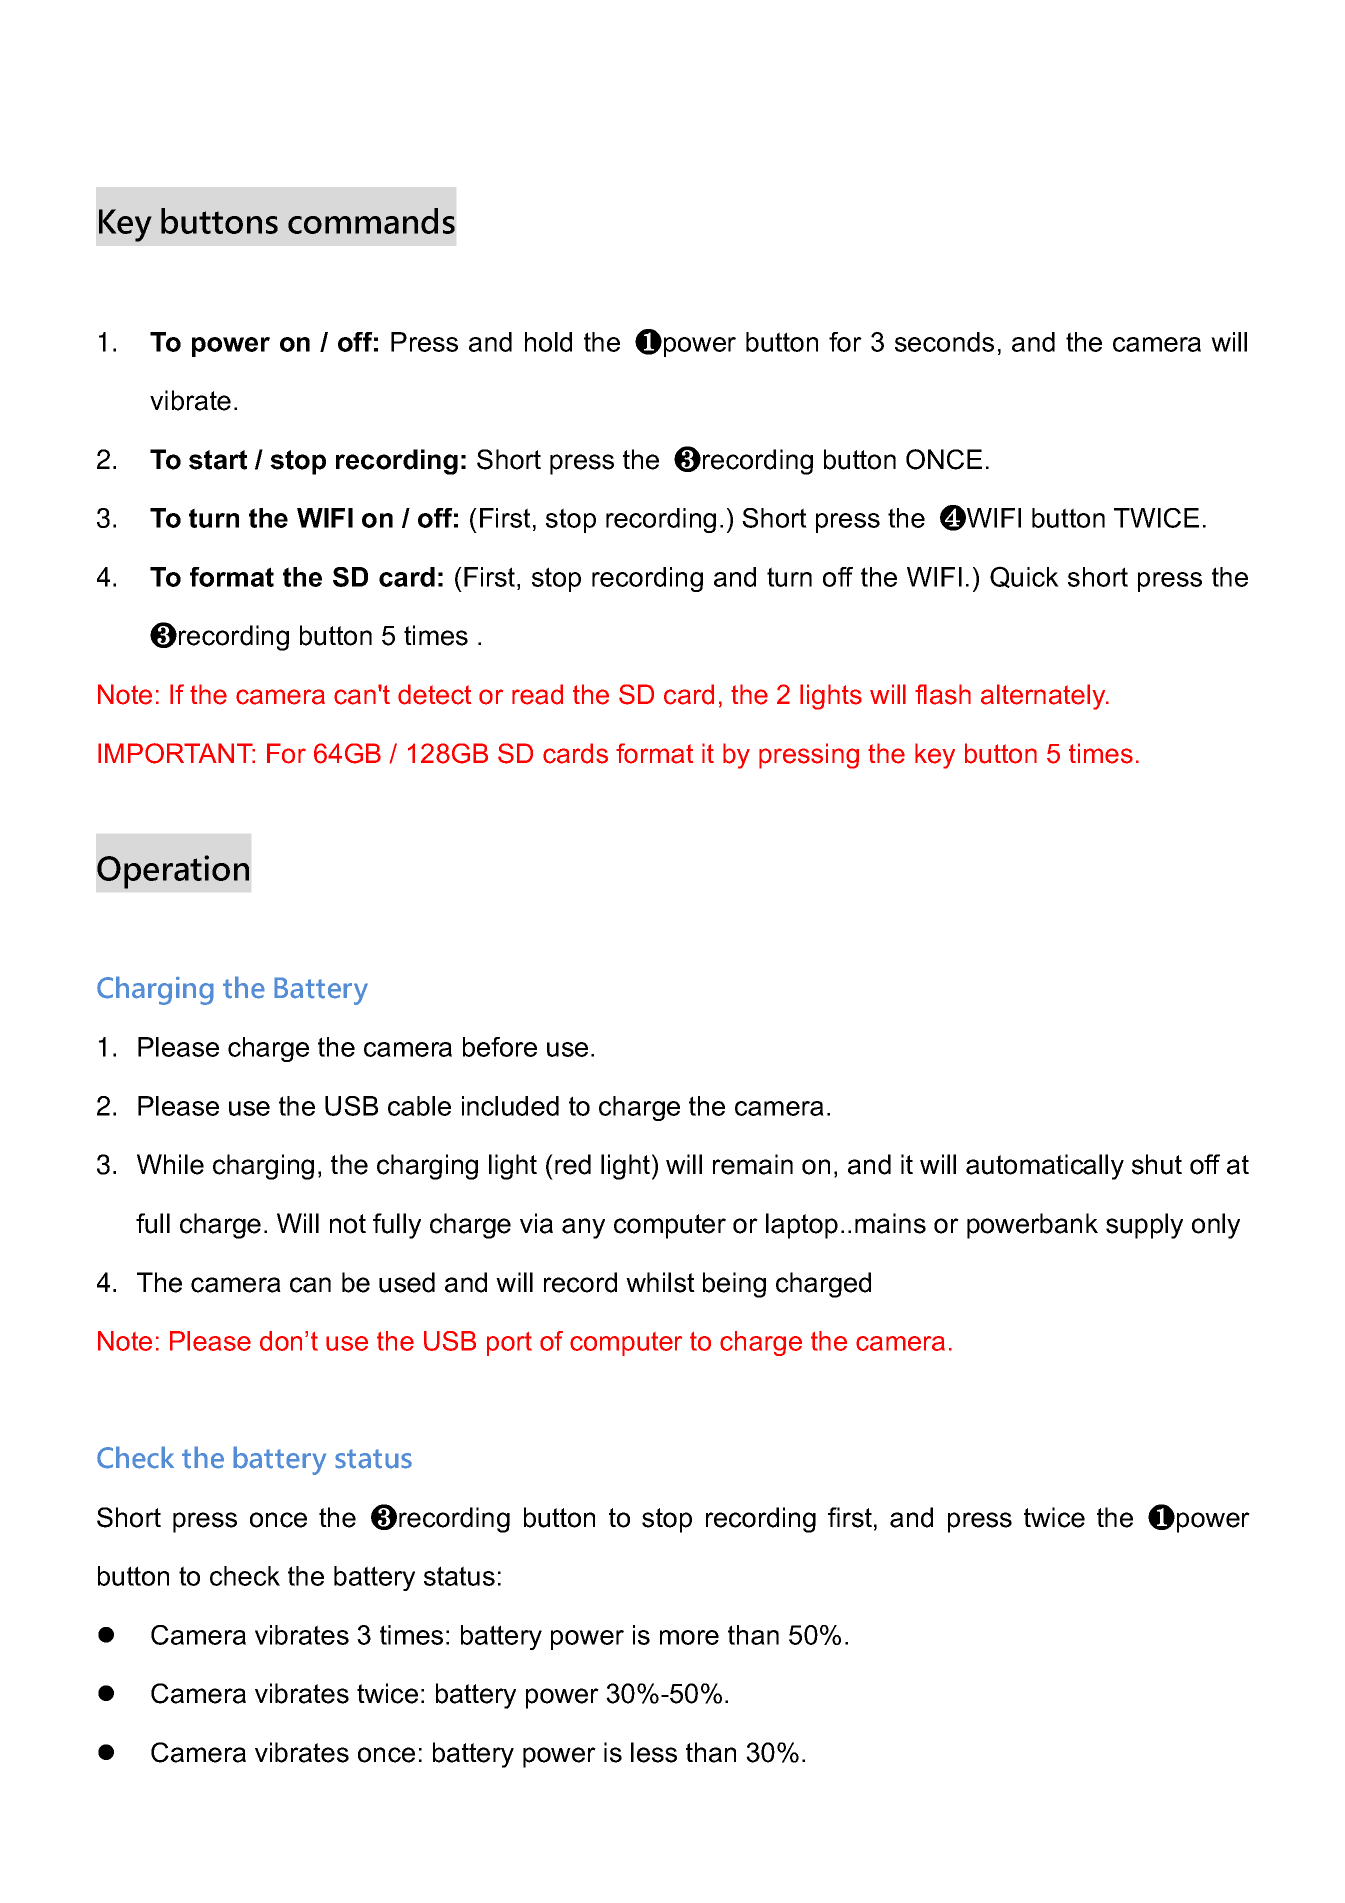 The image size is (1345, 1903). Describe the element at coordinates (689, 1637) in the screenshot. I see `more` at that location.
